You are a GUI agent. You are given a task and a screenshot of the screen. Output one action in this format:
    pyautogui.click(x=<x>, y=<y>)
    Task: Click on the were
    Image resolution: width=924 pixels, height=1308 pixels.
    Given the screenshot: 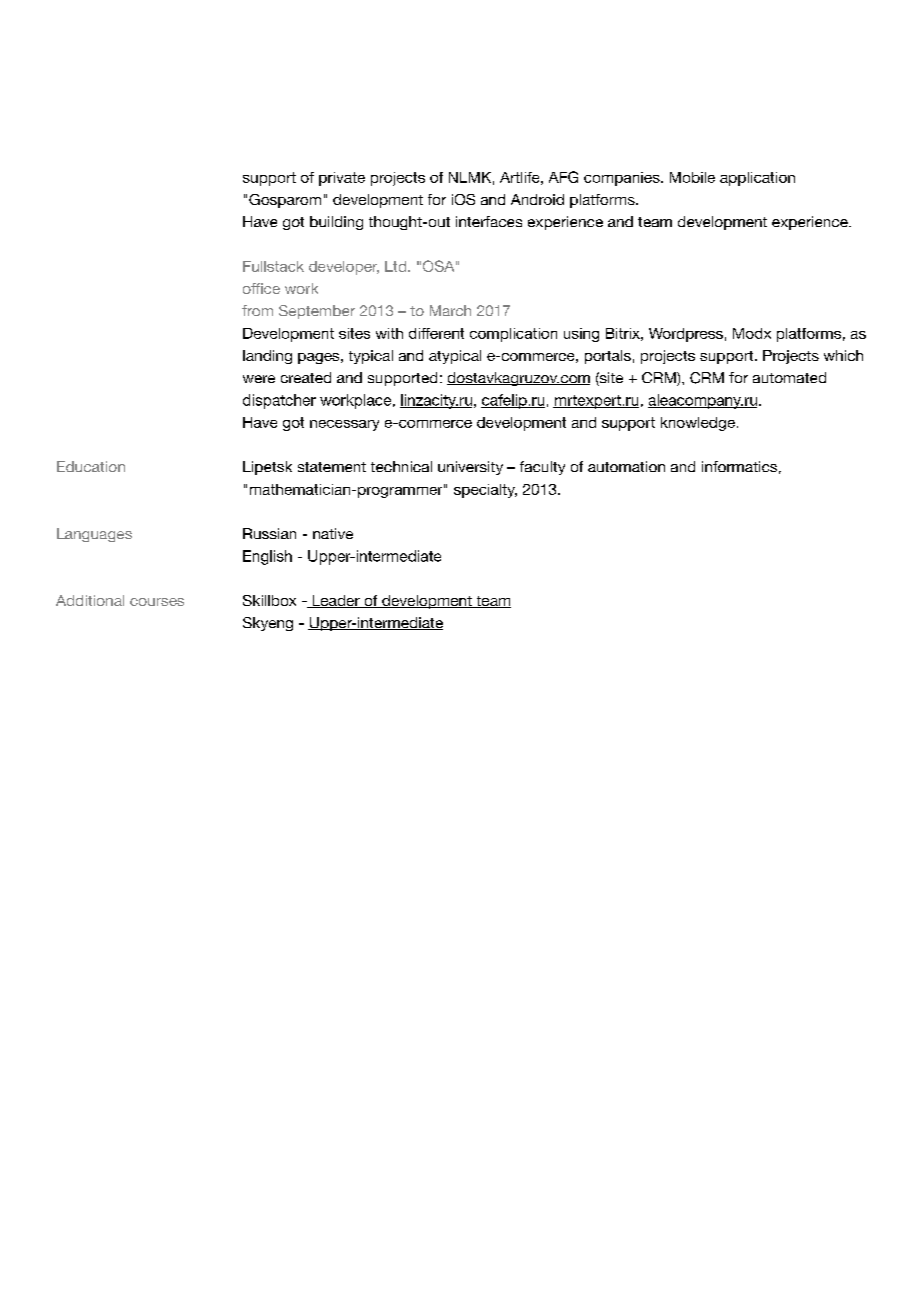 What is the action you would take?
    pyautogui.click(x=259, y=379)
